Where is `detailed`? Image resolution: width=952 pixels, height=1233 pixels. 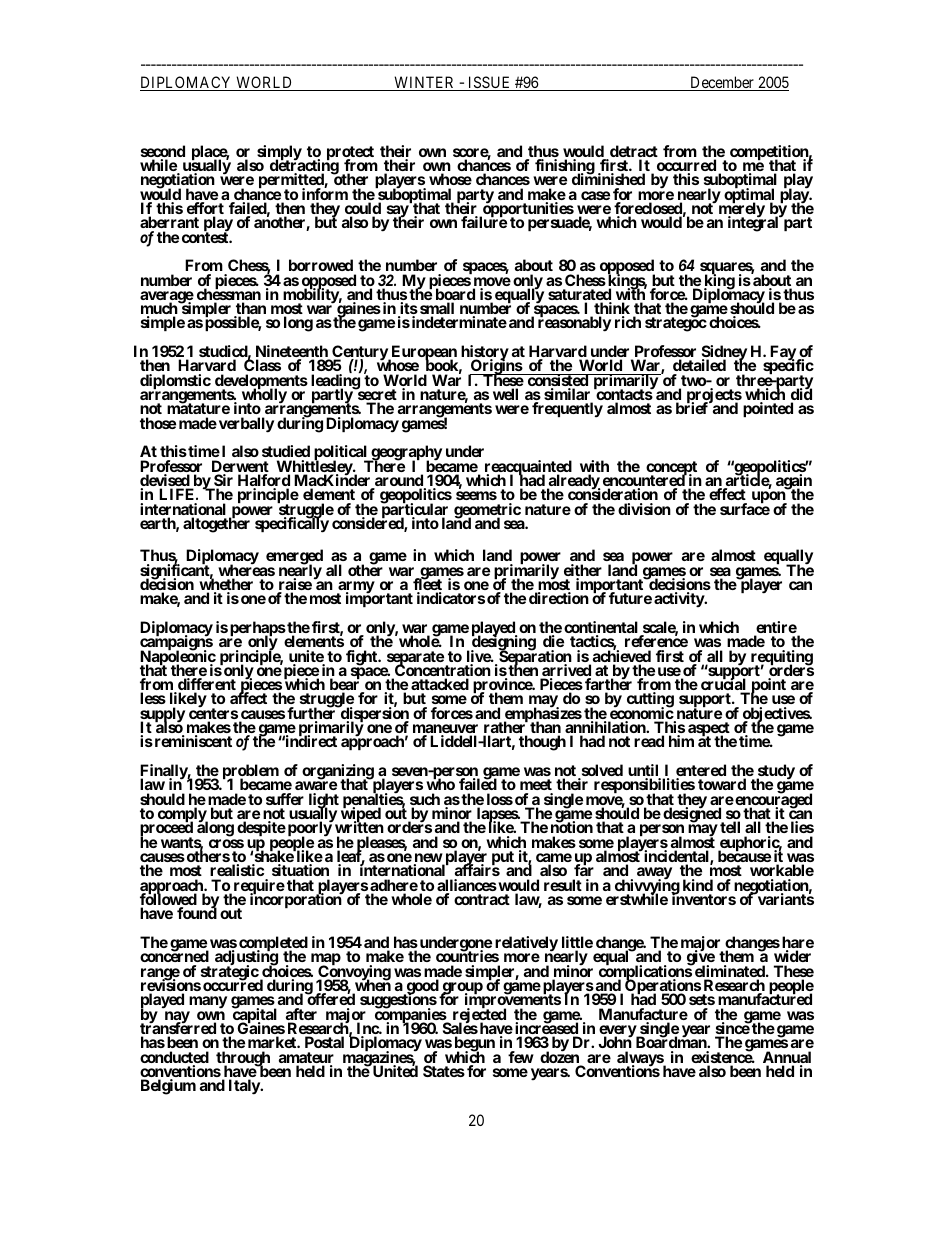
detailed is located at coordinates (699, 367).
